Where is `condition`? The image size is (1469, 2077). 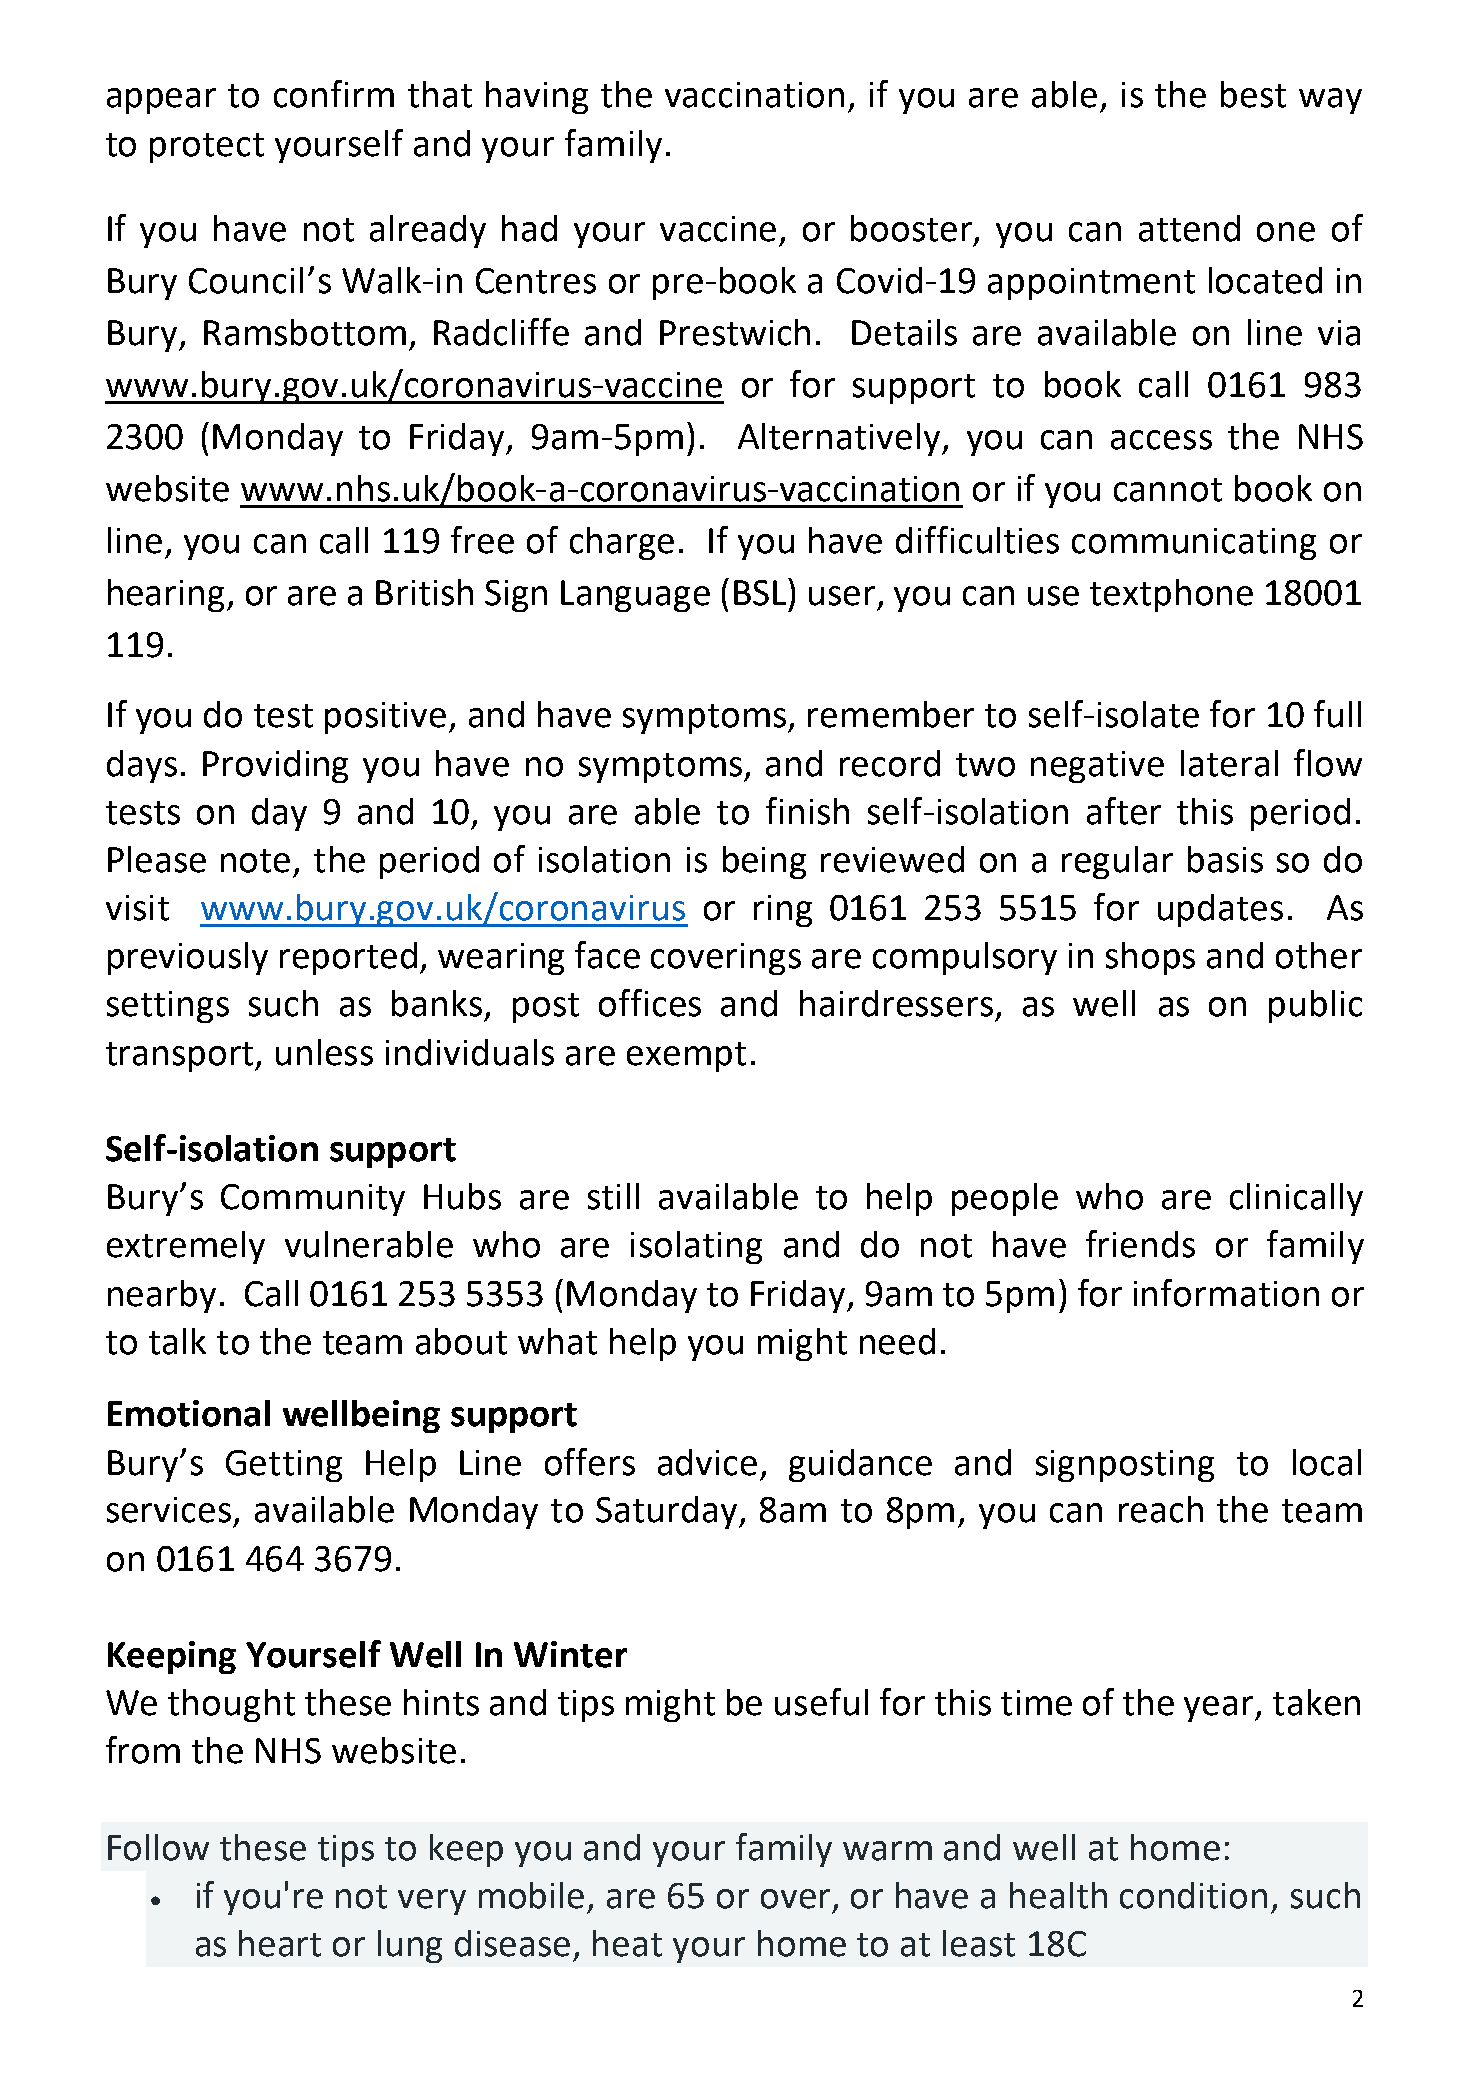 condition is located at coordinates (1193, 1895).
